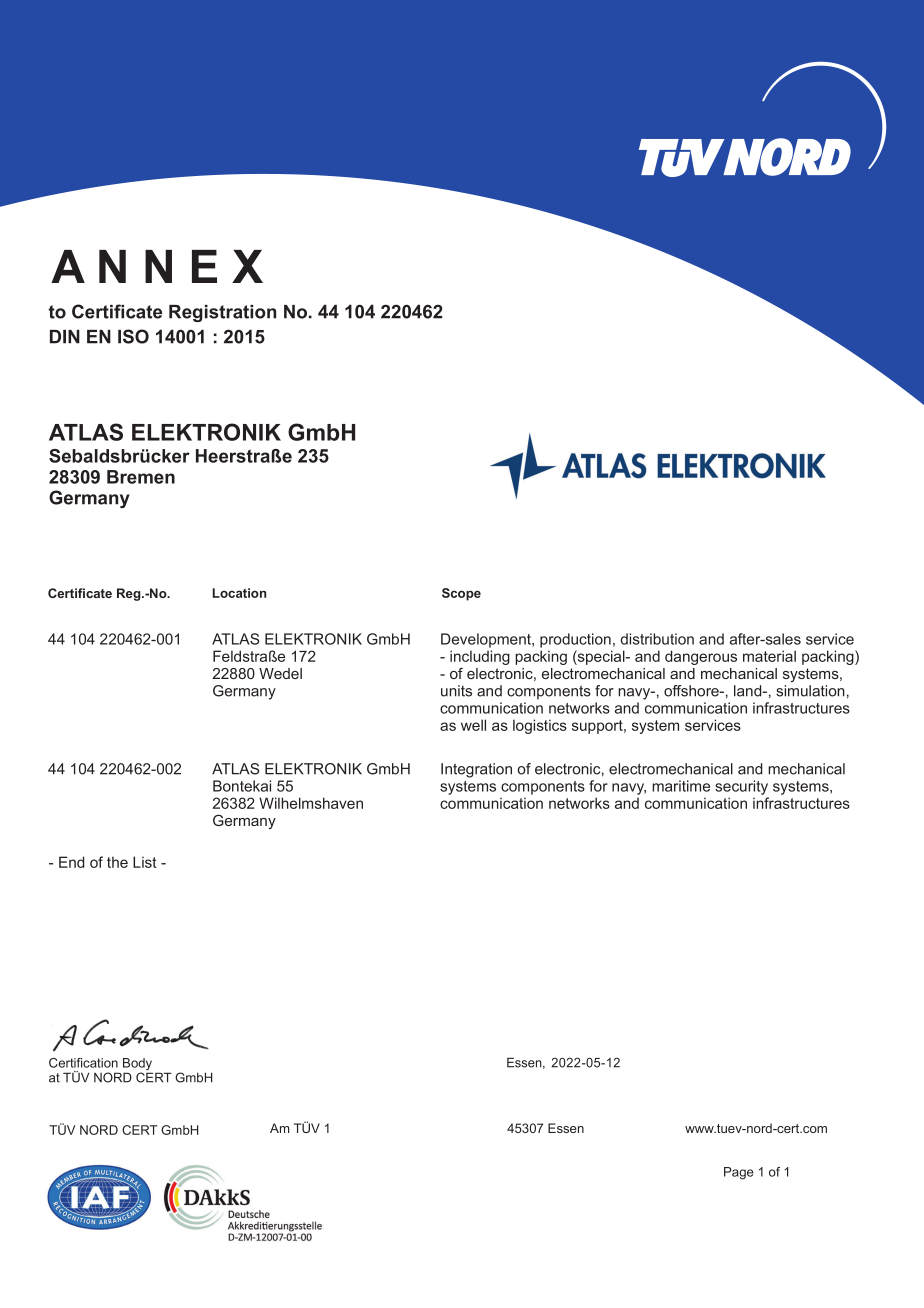  I want to click on Page, so click(739, 1173).
